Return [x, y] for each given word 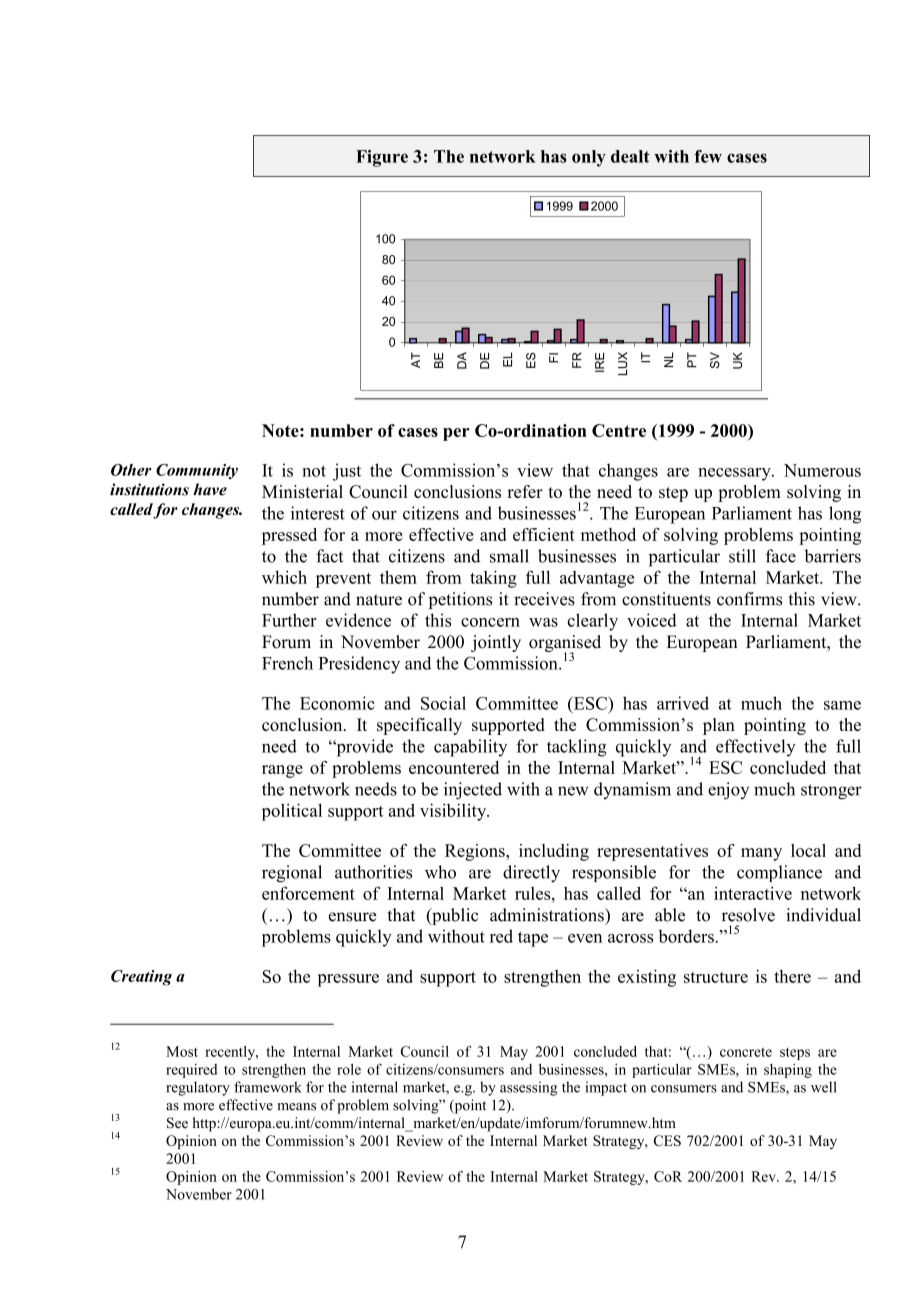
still [742, 556]
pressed [289, 536]
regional [292, 874]
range [282, 771]
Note [281, 430]
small [509, 556]
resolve [748, 915]
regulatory [198, 1088]
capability [470, 748]
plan [719, 726]
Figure [382, 158]
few [708, 156]
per [456, 434]
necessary [735, 474]
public [454, 916]
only [589, 158]
